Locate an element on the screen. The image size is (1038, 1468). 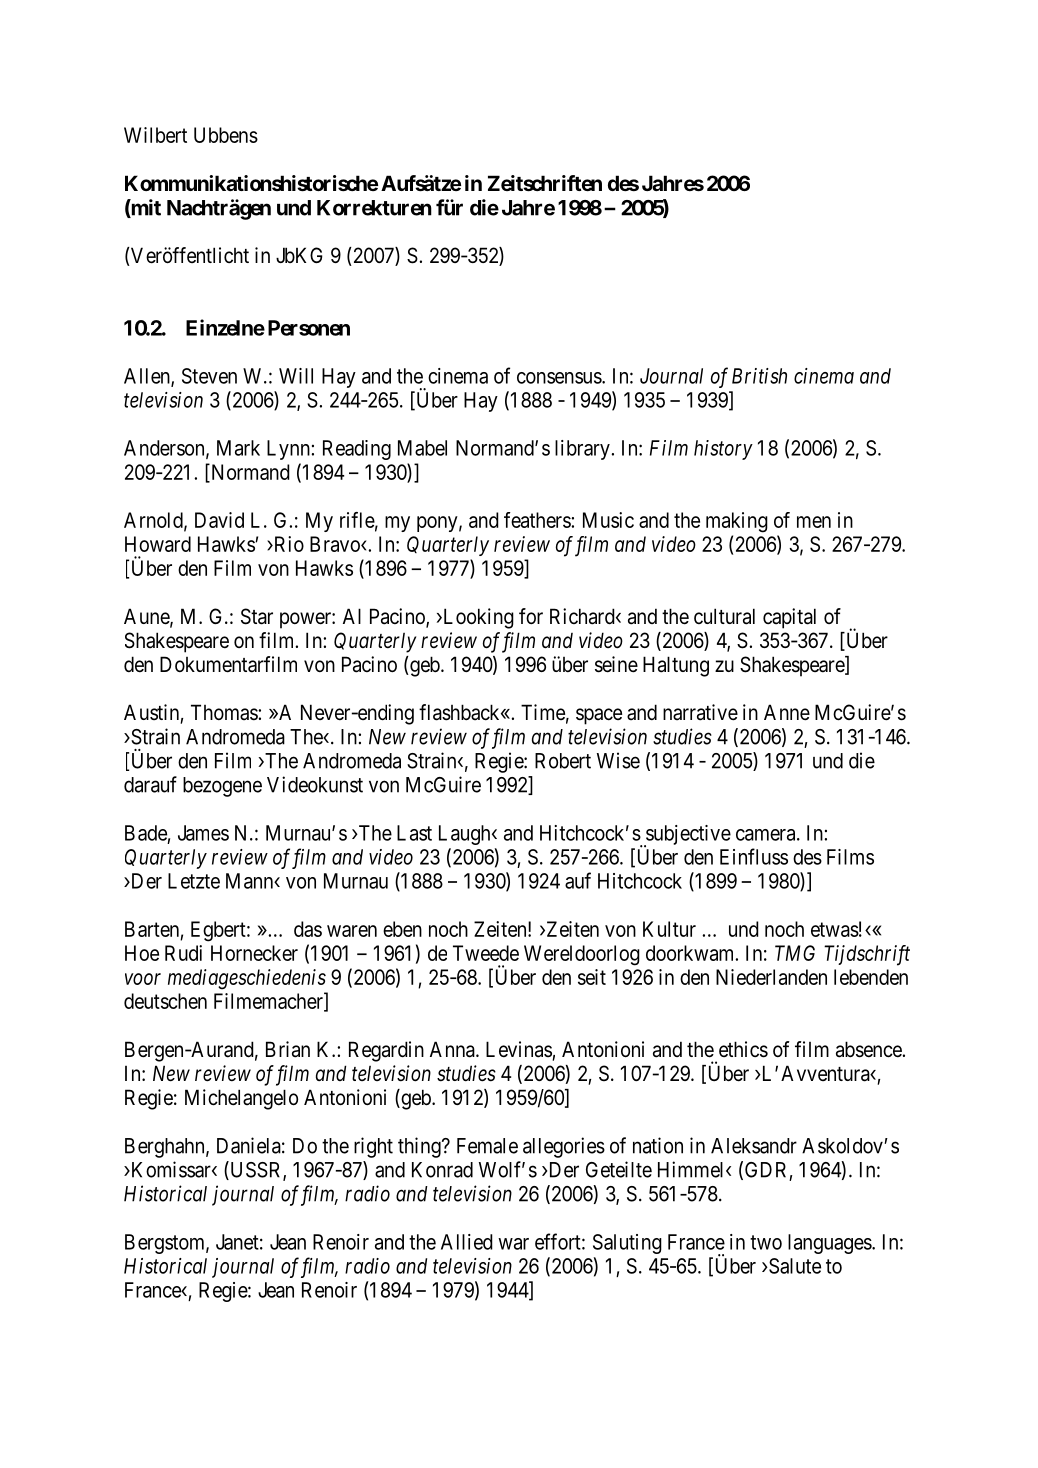
Brian is located at coordinates (288, 1049).
